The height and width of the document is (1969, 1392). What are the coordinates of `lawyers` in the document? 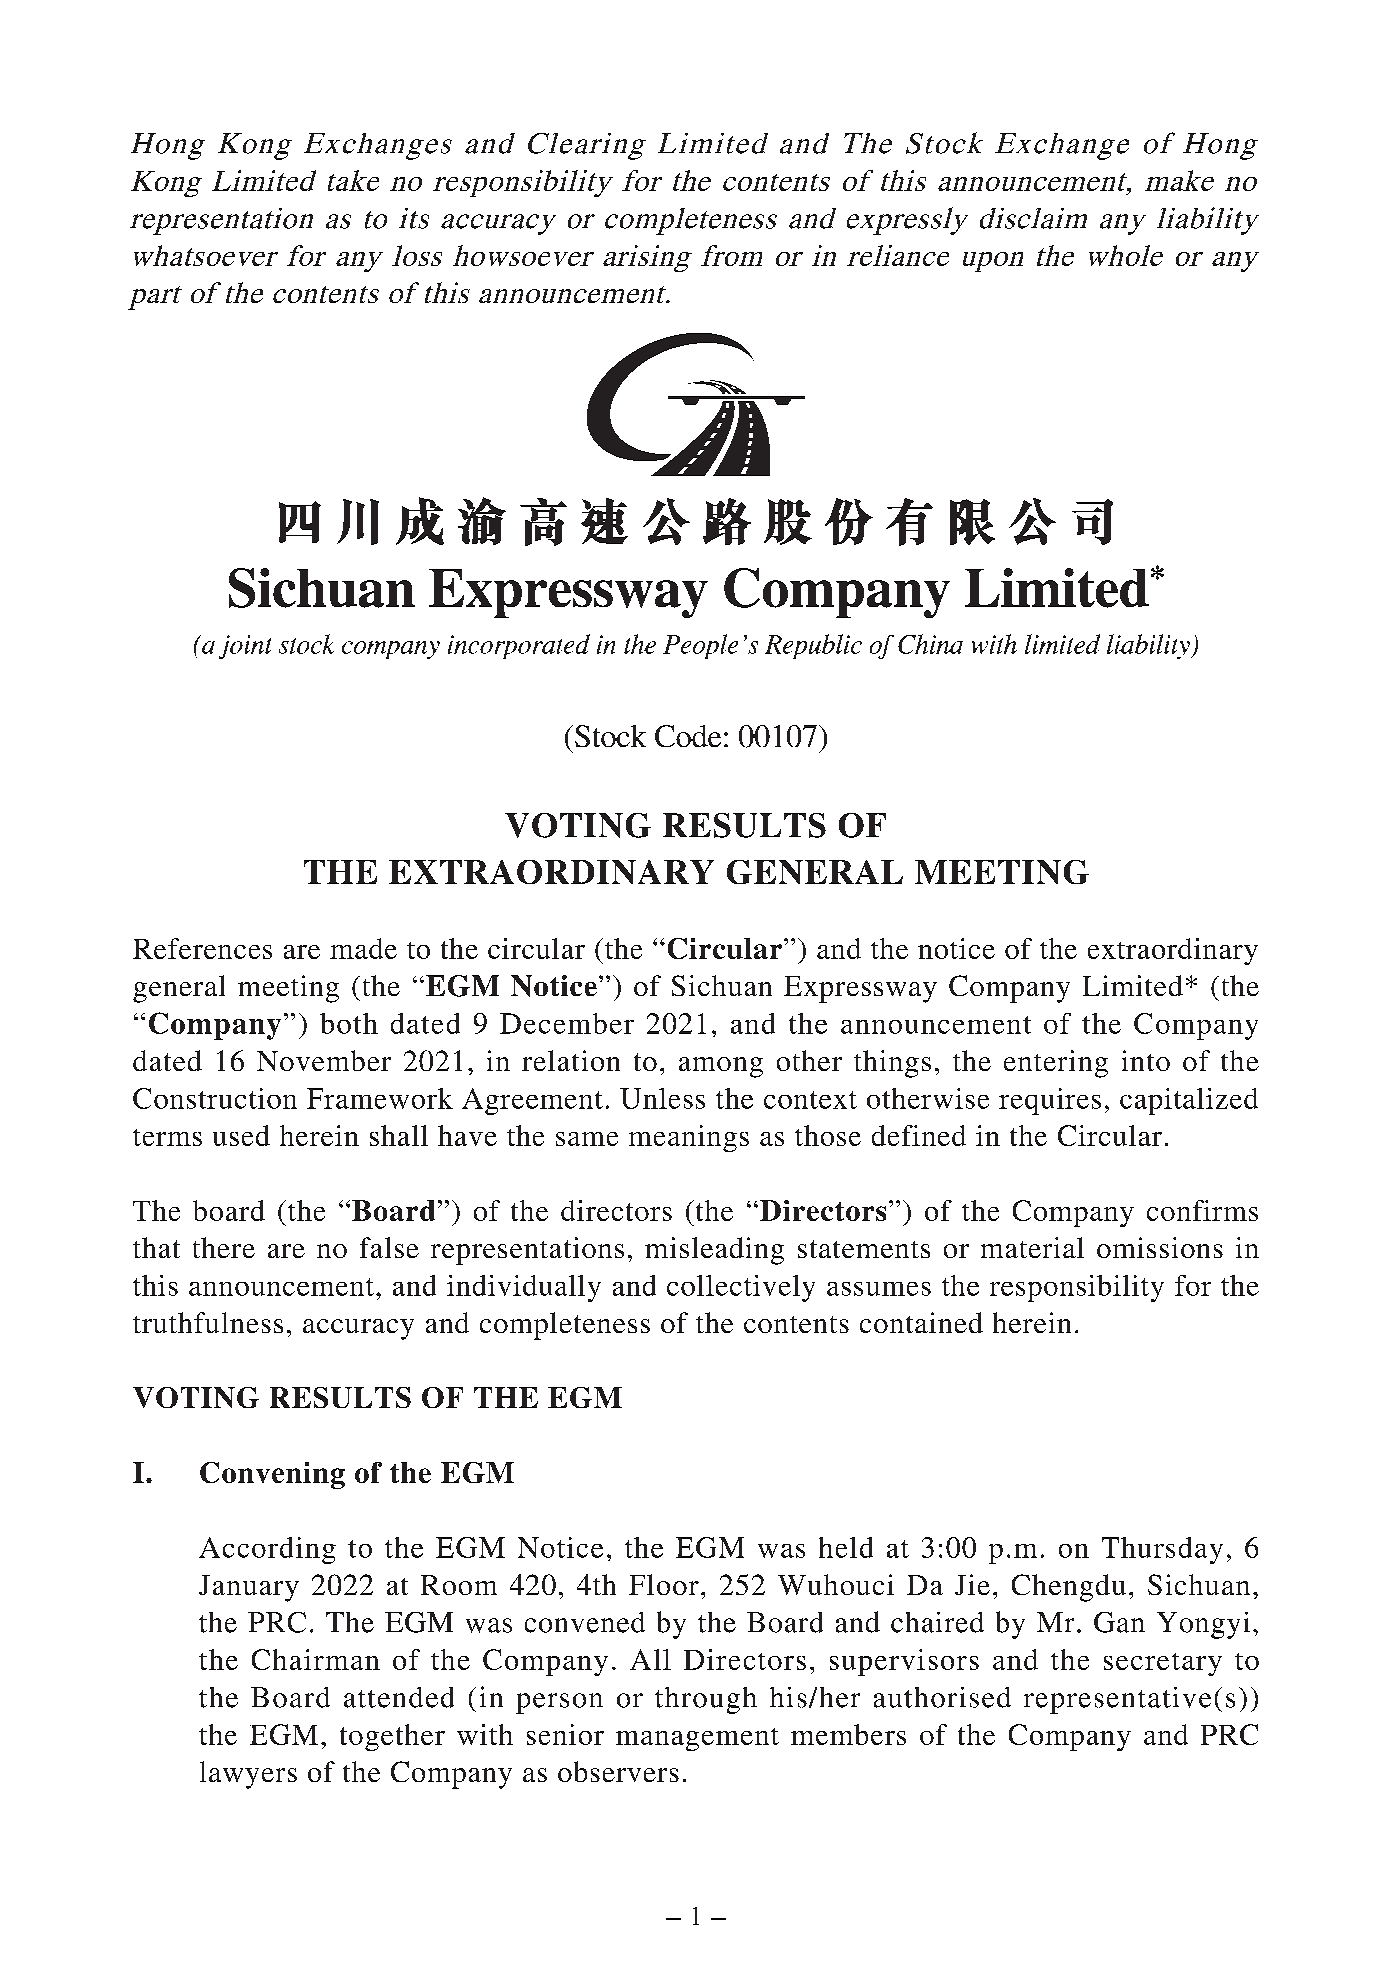 It's located at (248, 1775).
